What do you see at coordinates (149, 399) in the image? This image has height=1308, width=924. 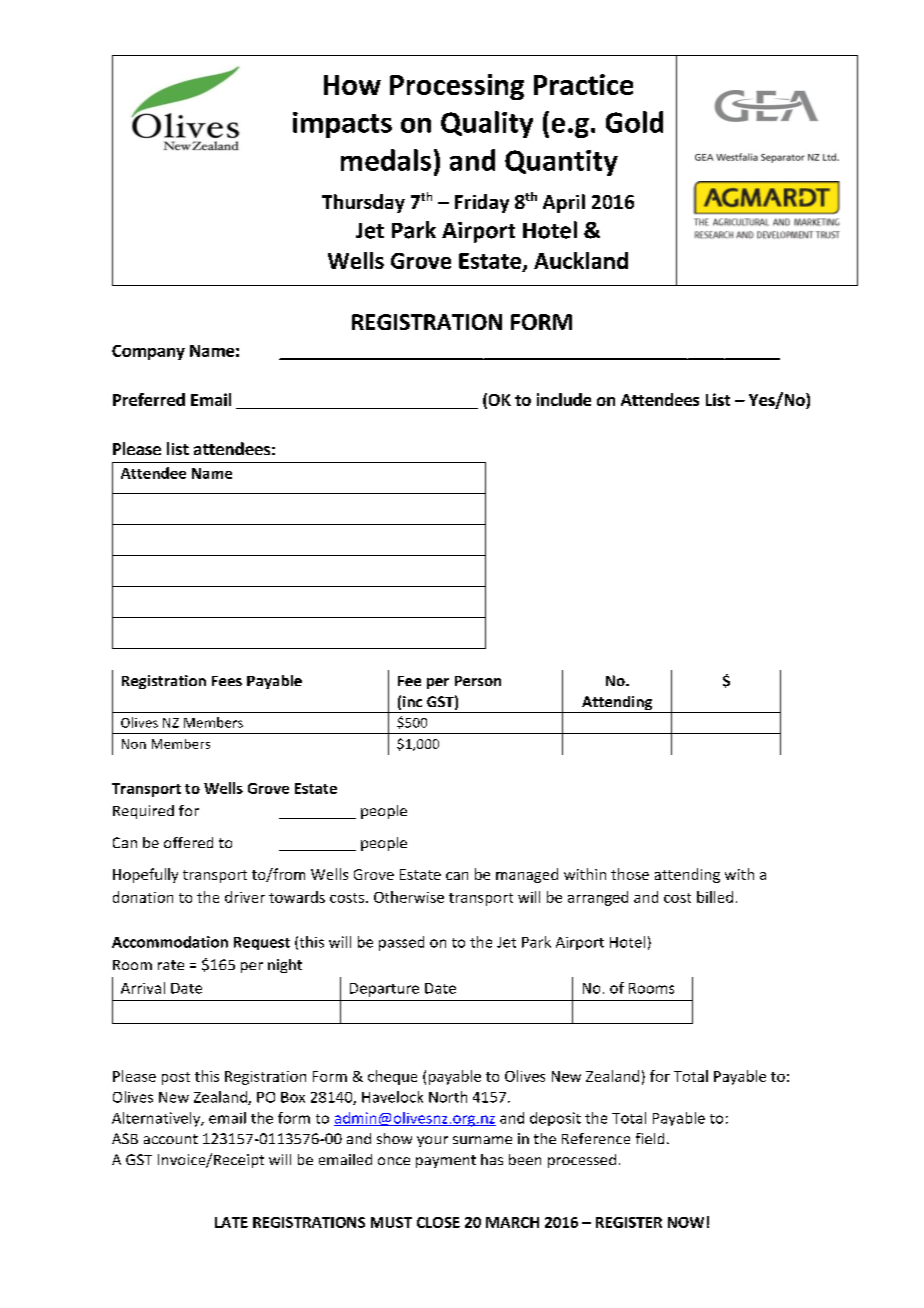 I see `Preferred` at bounding box center [149, 399].
